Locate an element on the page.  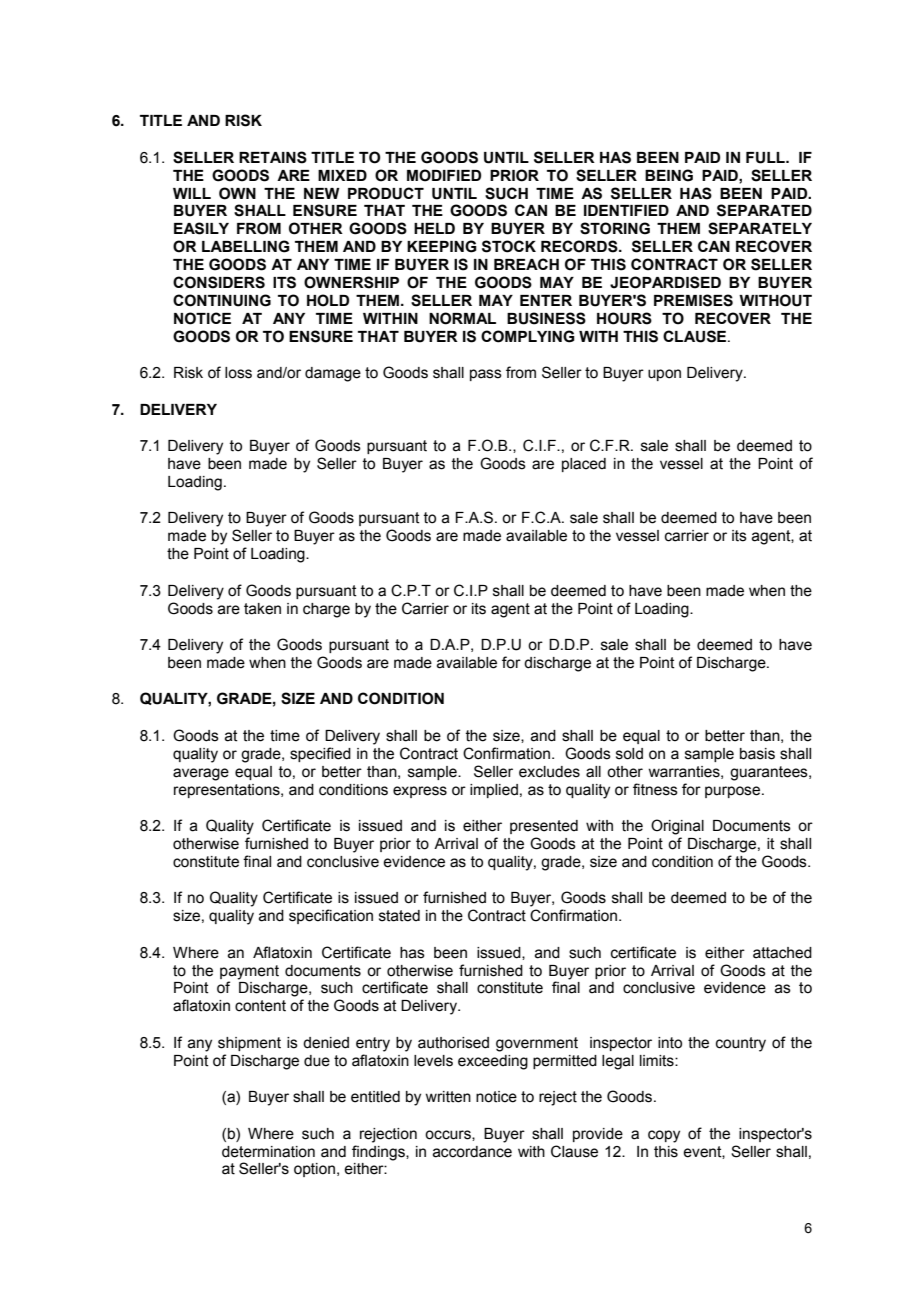
determination is located at coordinates (268, 1152).
